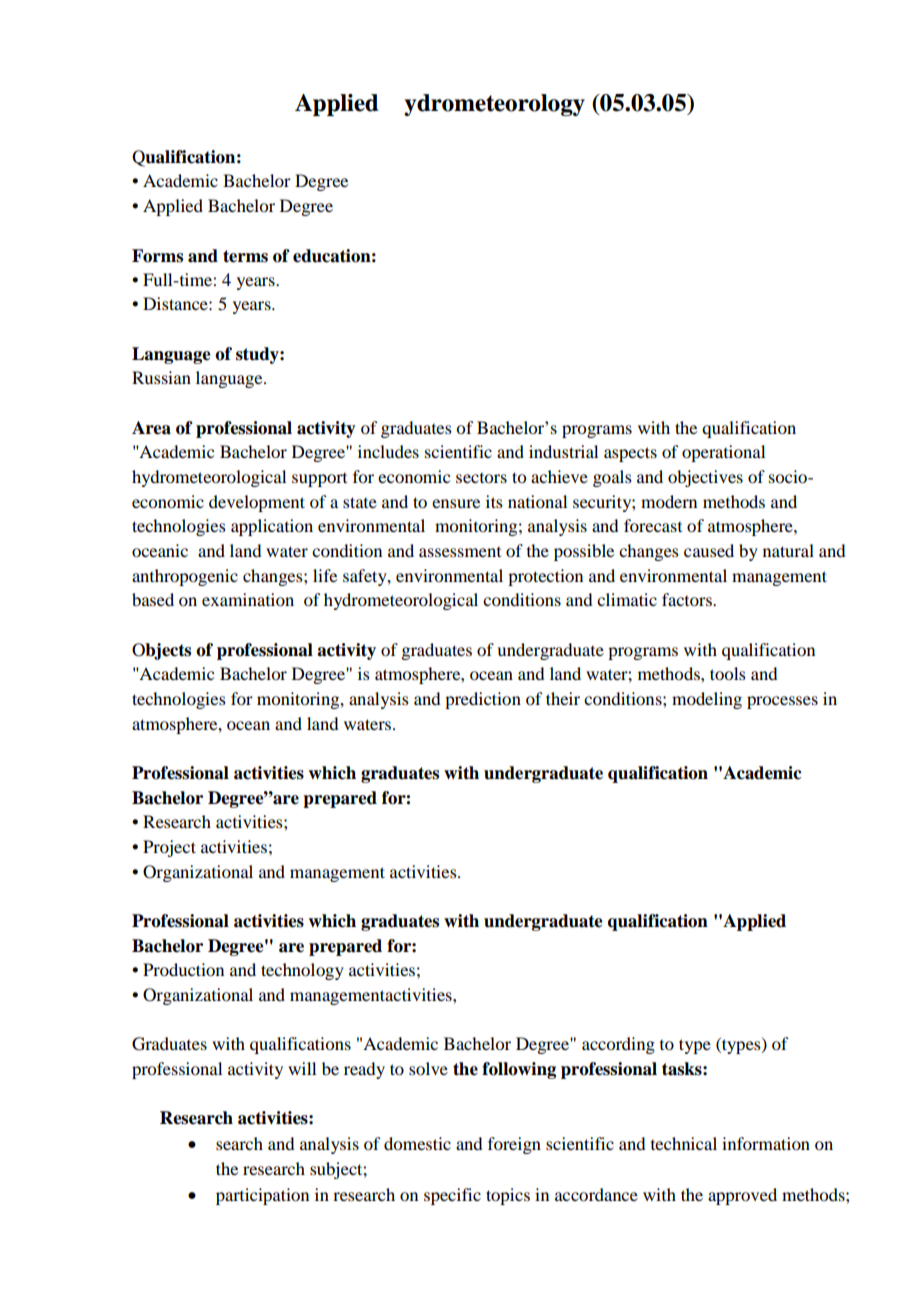 The width and height of the document is (924, 1308). Describe the element at coordinates (169, 848) in the document. I see `Project` at that location.
